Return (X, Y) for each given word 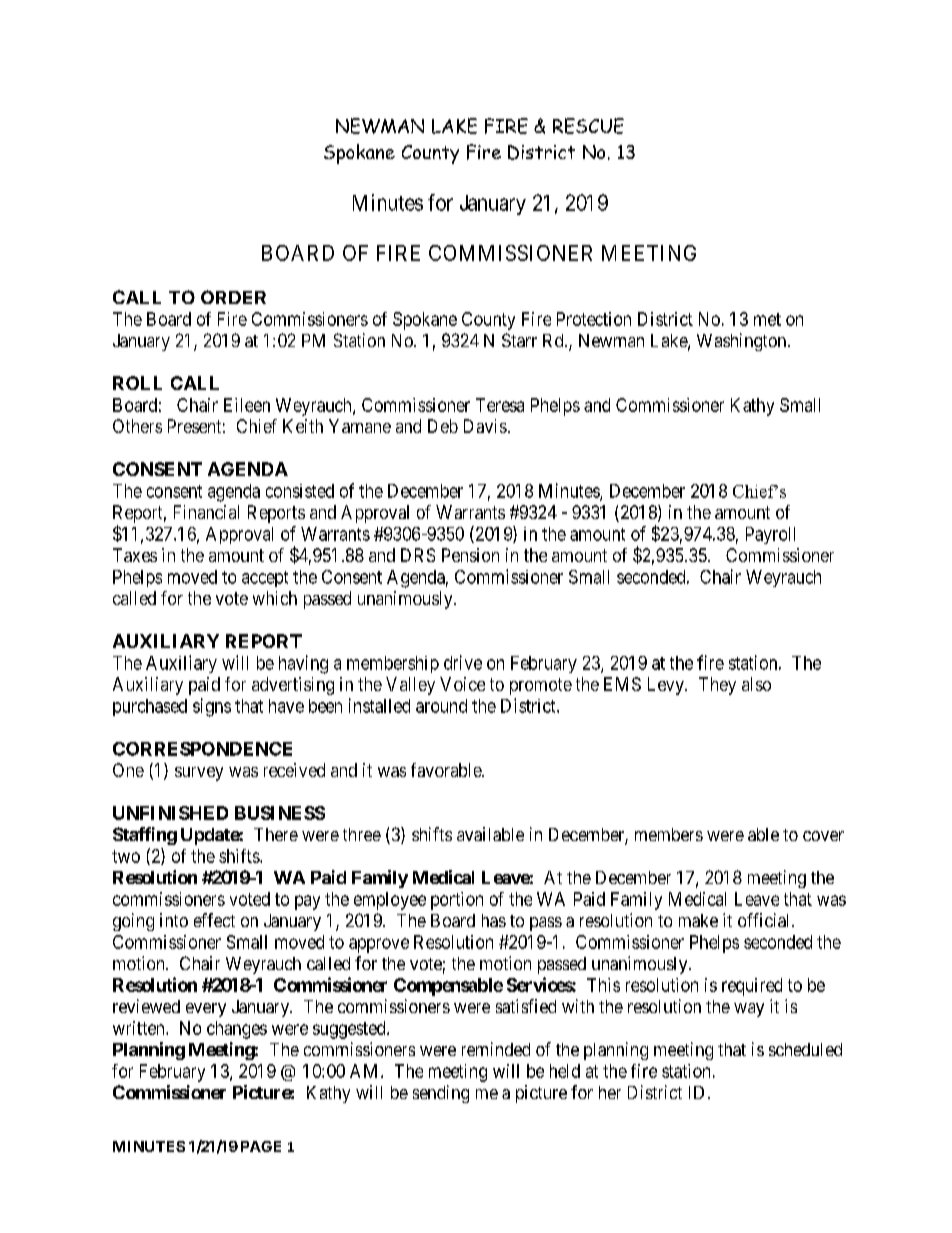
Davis (485, 426)
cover (823, 836)
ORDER (233, 297)
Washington (743, 342)
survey (199, 774)
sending (441, 1094)
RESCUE (588, 126)
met (767, 319)
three (362, 834)
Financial (206, 512)
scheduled (805, 1049)
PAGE (261, 1146)
